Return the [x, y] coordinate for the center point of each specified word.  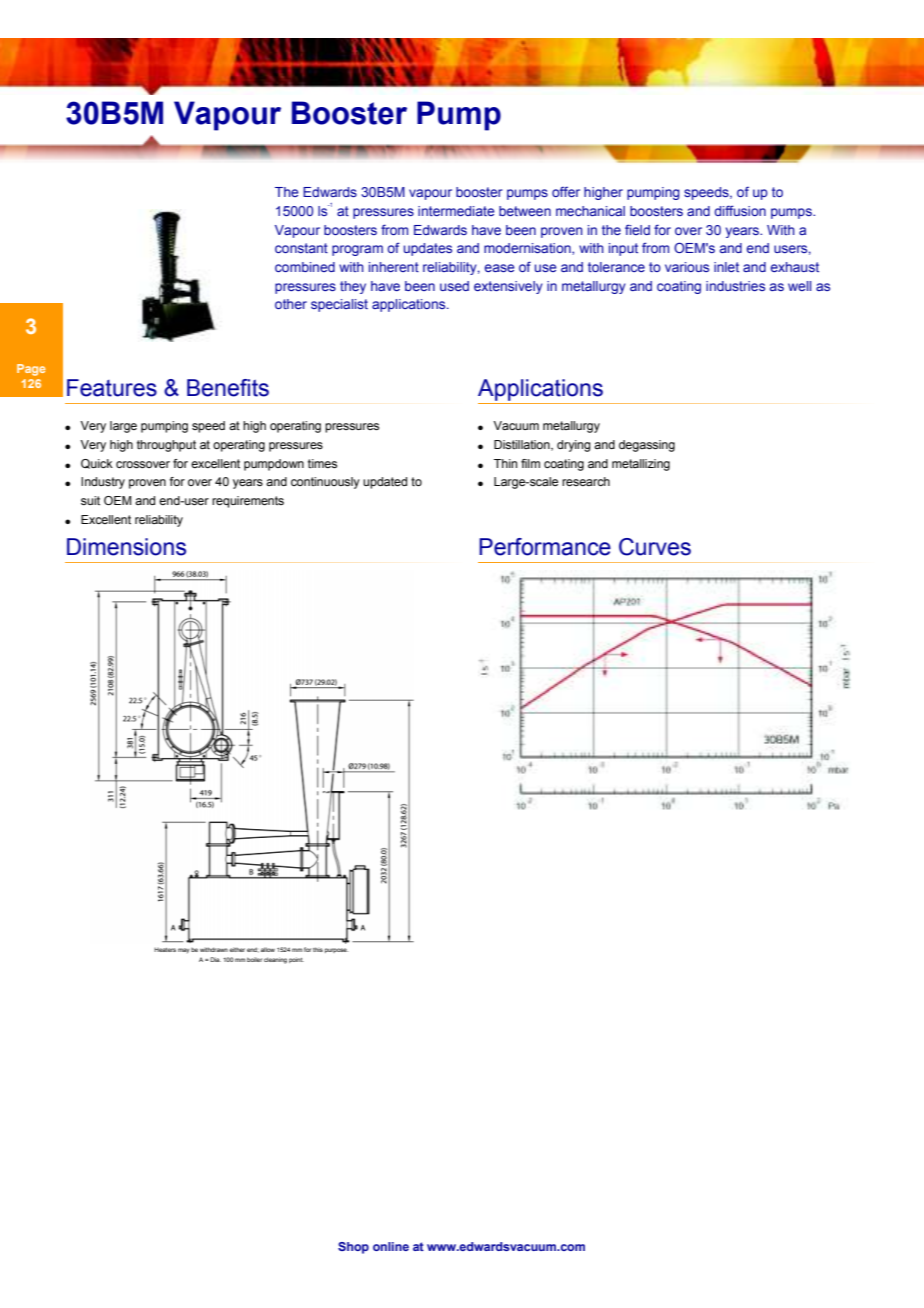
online [391, 1246]
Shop [353, 1248]
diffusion [740, 210]
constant [301, 248]
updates [428, 249]
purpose [336, 950]
